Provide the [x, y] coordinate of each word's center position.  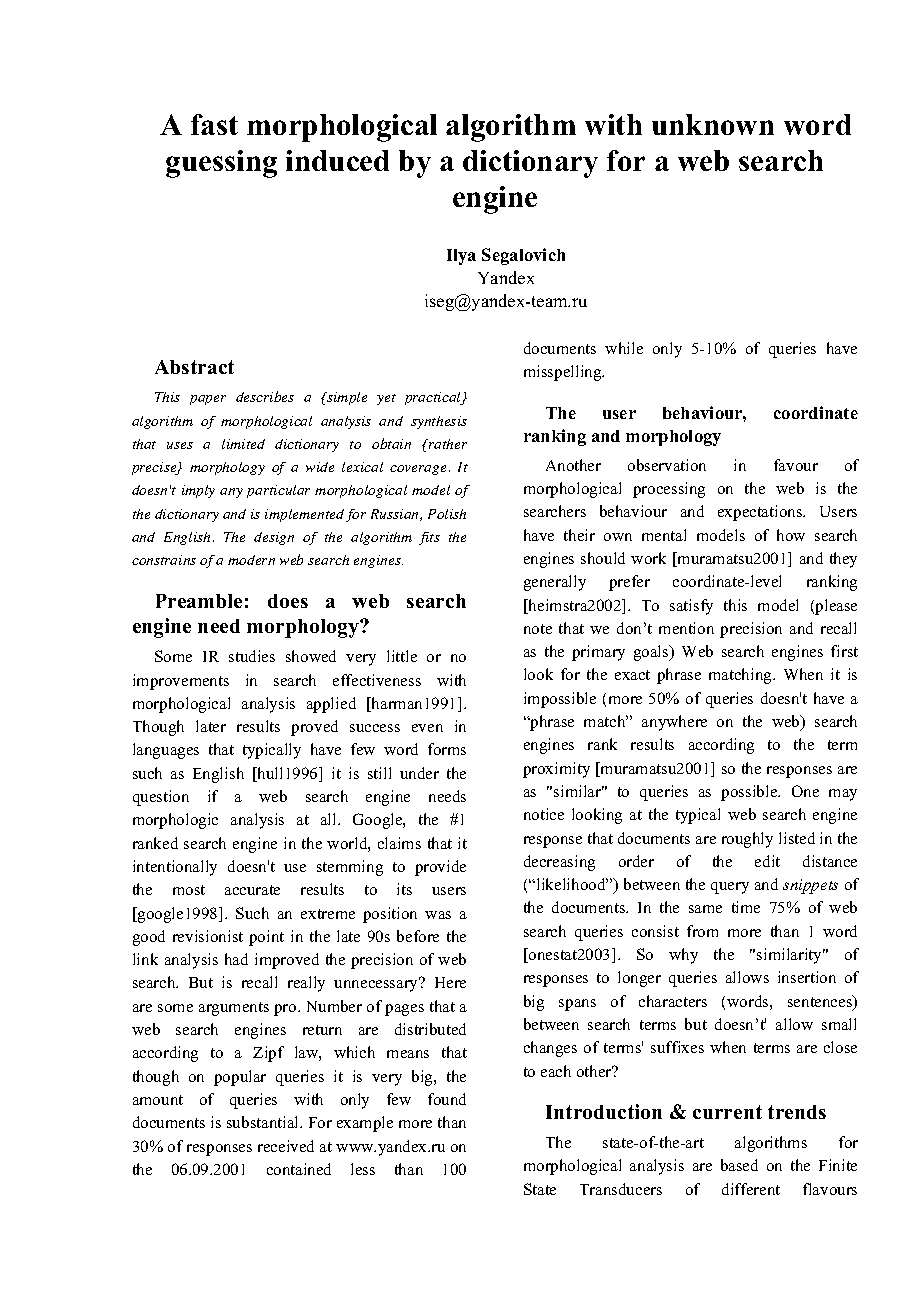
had [236, 959]
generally [555, 583]
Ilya [461, 257]
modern [251, 560]
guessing [221, 164]
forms [447, 749]
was [438, 915]
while [624, 348]
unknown [713, 124]
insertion [807, 977]
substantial [264, 1122]
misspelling [564, 373]
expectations [761, 513]
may [843, 795]
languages [166, 751]
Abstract [194, 367]
